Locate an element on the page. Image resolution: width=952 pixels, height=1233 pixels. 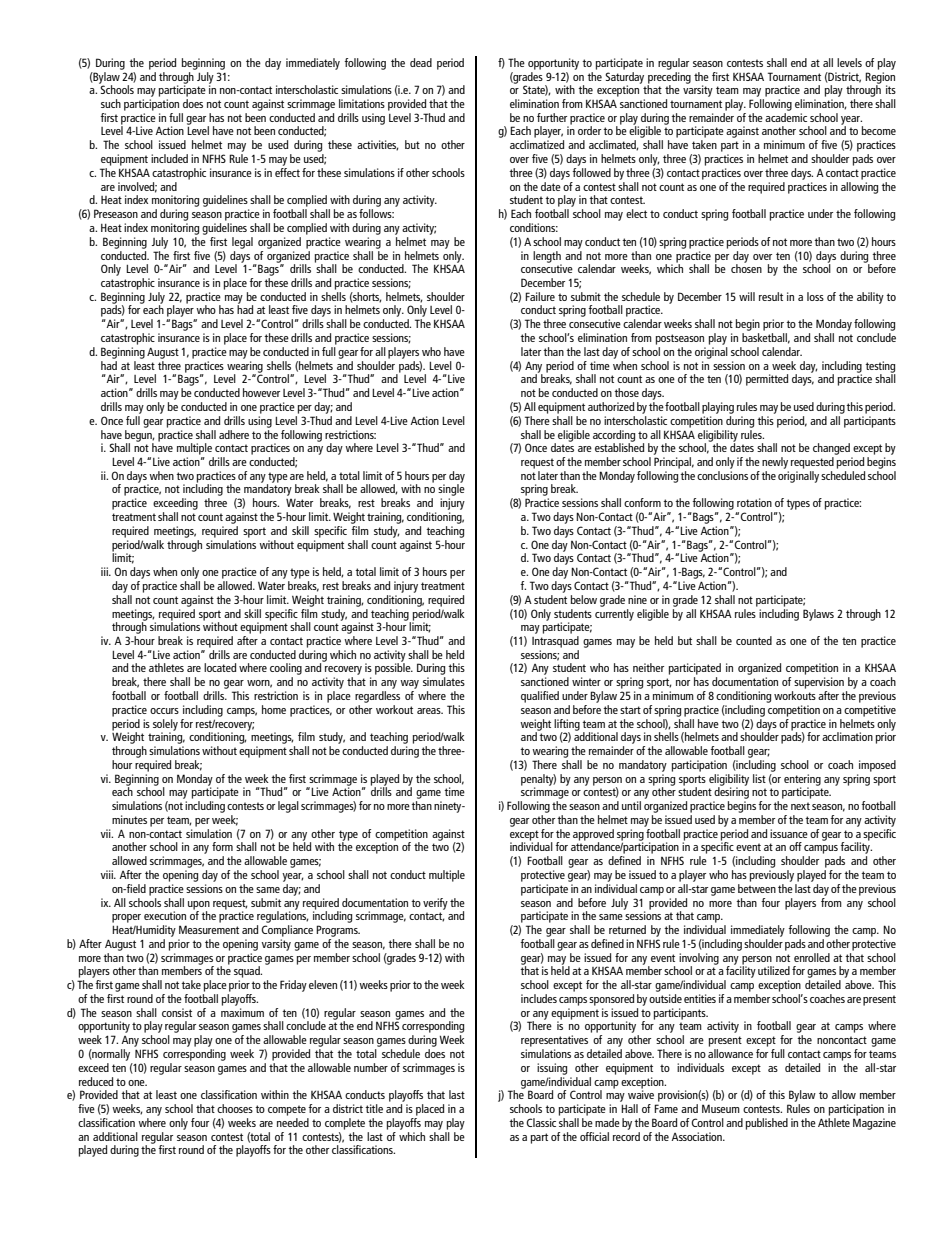
adhere is located at coordinates (234, 434).
